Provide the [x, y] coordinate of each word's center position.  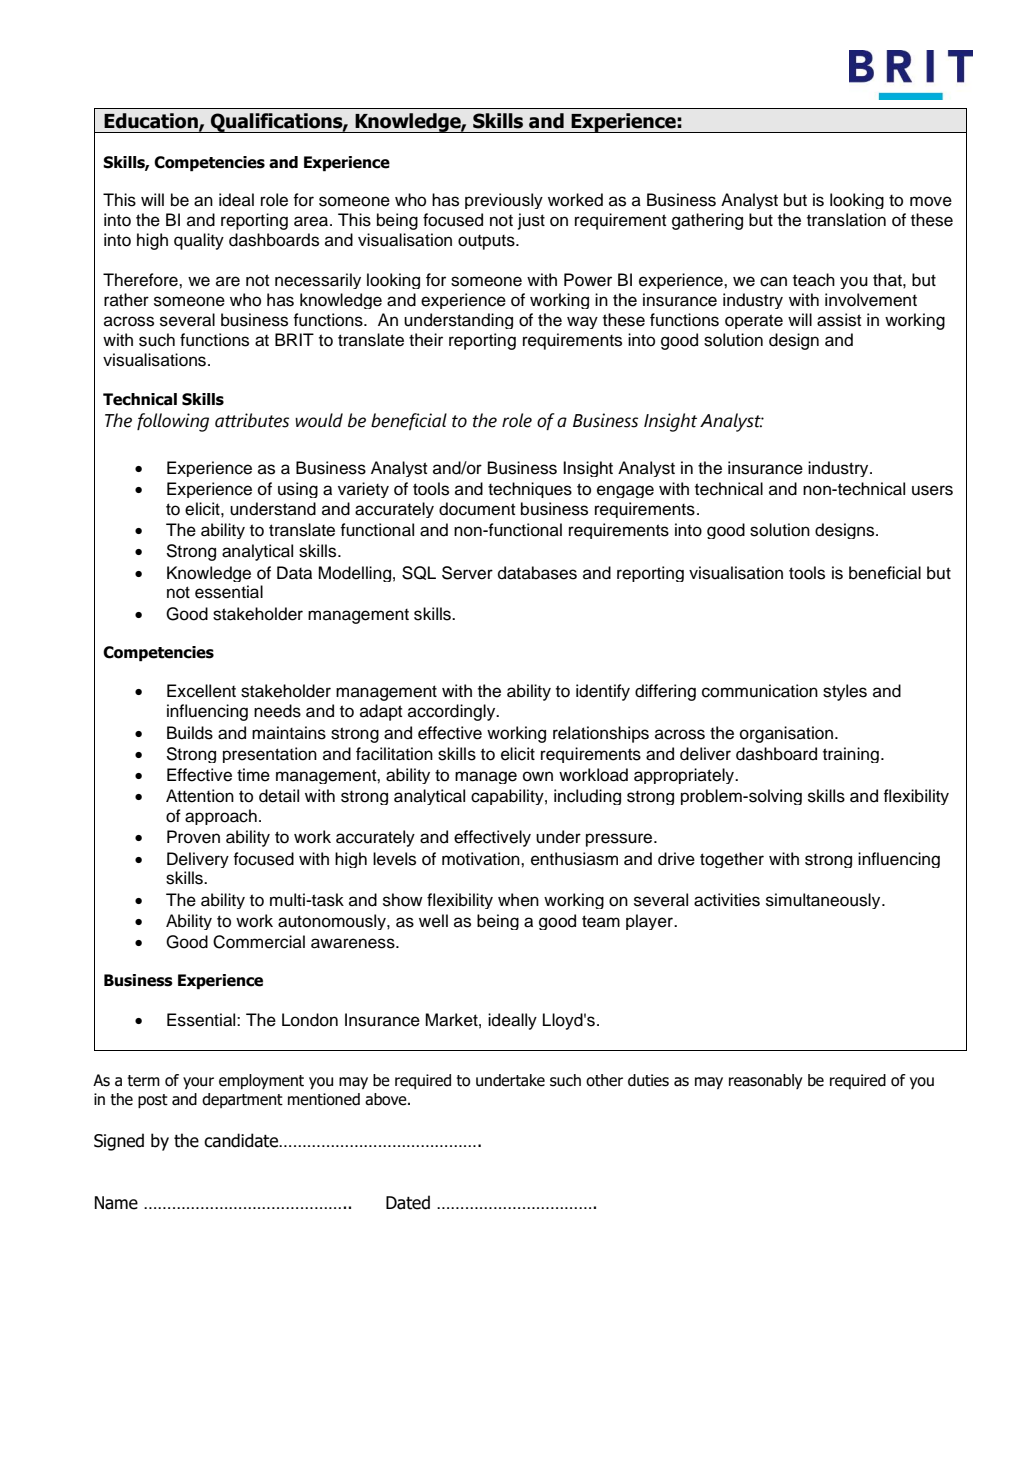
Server [467, 573]
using [298, 490]
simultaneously [824, 901]
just [531, 221]
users [932, 490]
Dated [408, 1202]
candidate [242, 1140]
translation [846, 220]
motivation [482, 859]
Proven [193, 837]
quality [199, 241]
